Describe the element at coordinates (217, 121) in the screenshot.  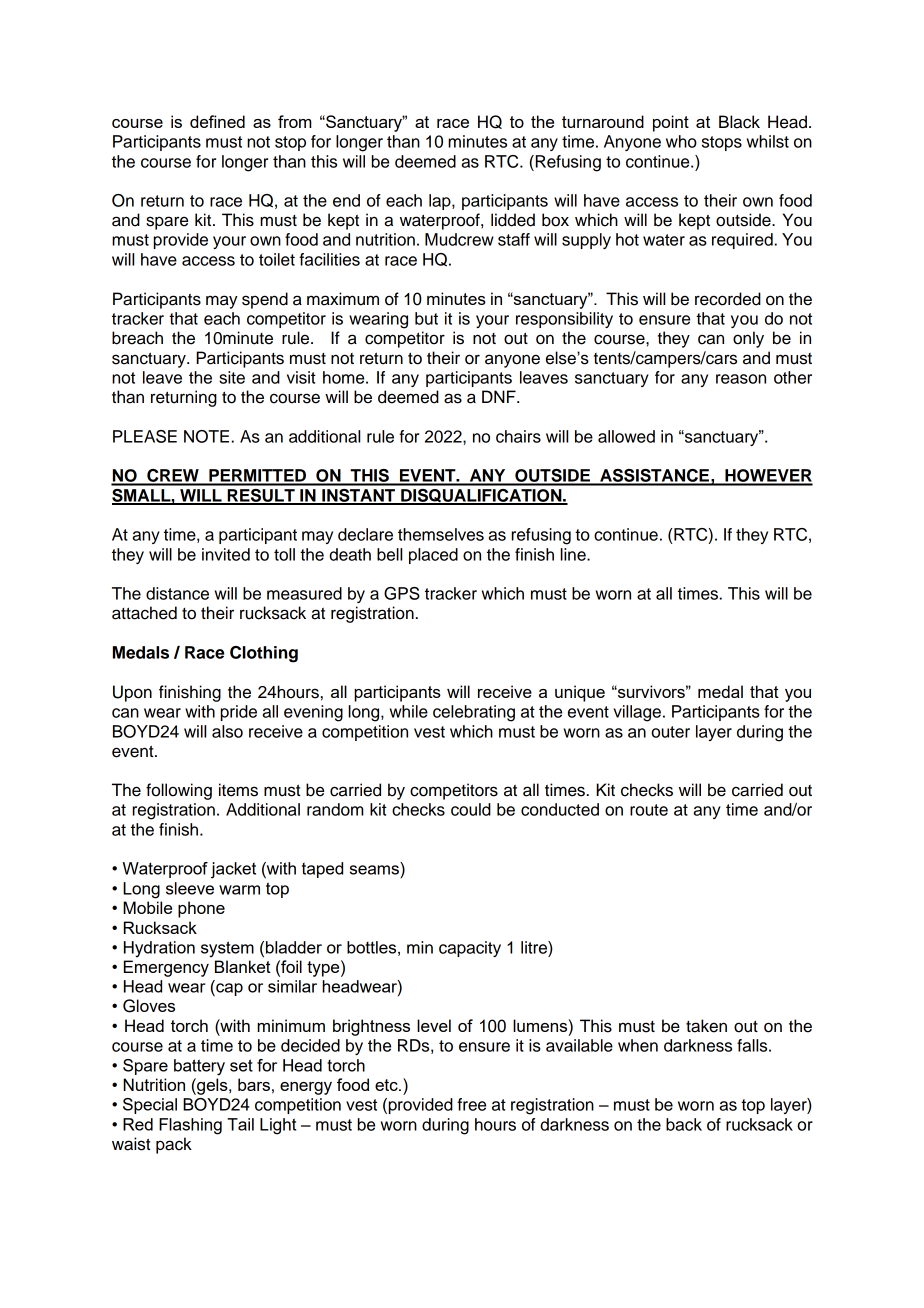
I see `defined` at that location.
